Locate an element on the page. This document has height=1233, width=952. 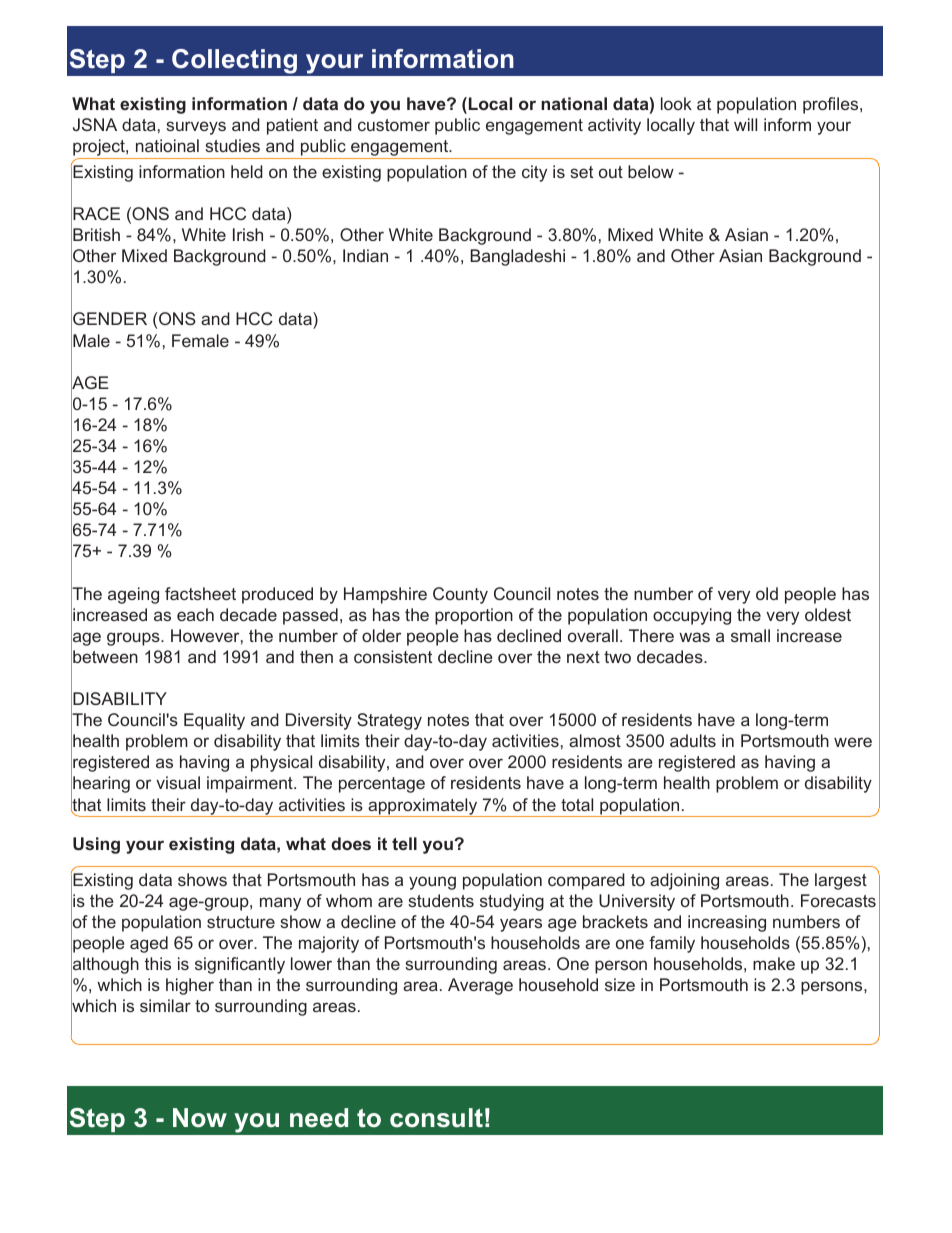
each is located at coordinates (195, 614).
